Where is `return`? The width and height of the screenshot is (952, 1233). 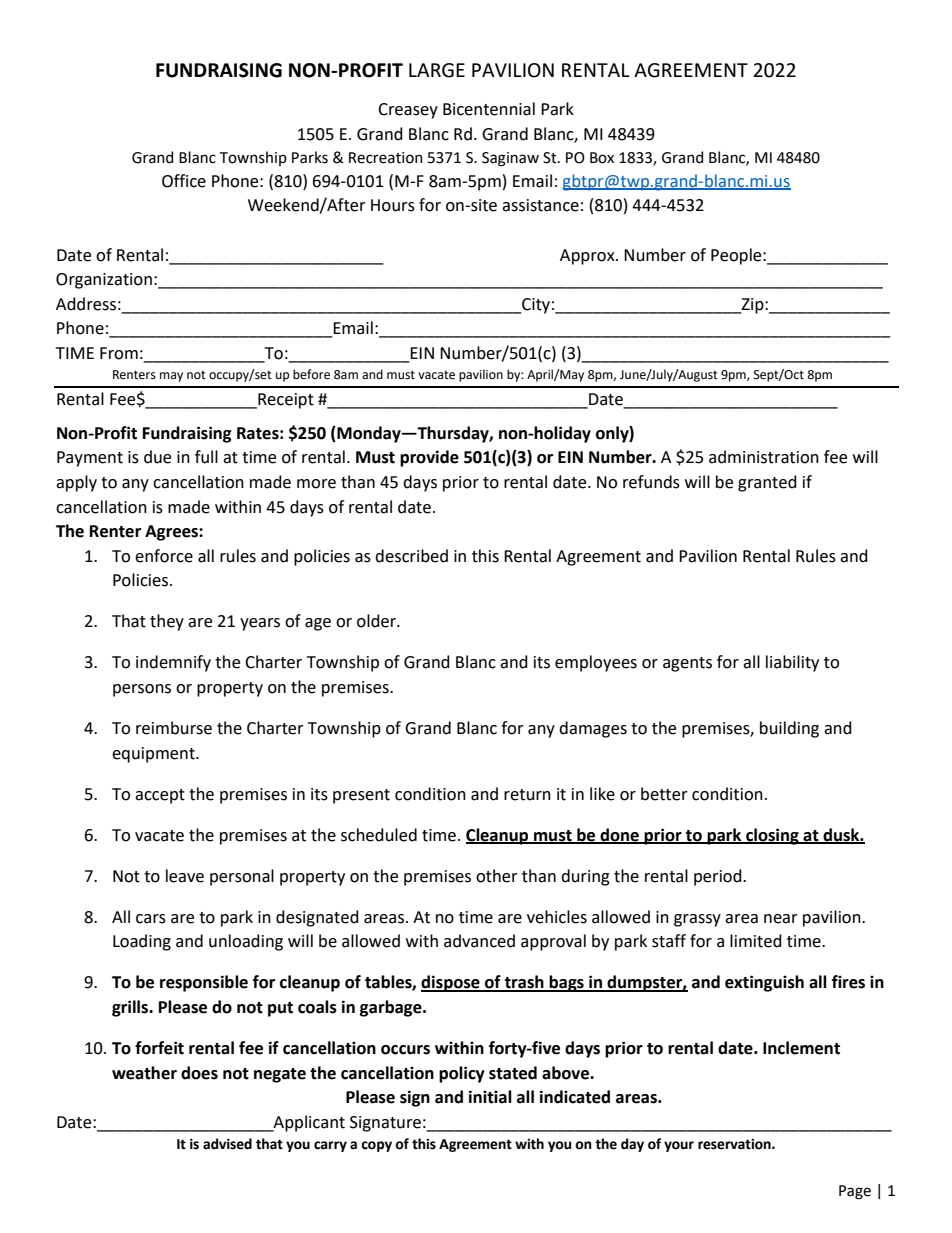 return is located at coordinates (527, 795).
